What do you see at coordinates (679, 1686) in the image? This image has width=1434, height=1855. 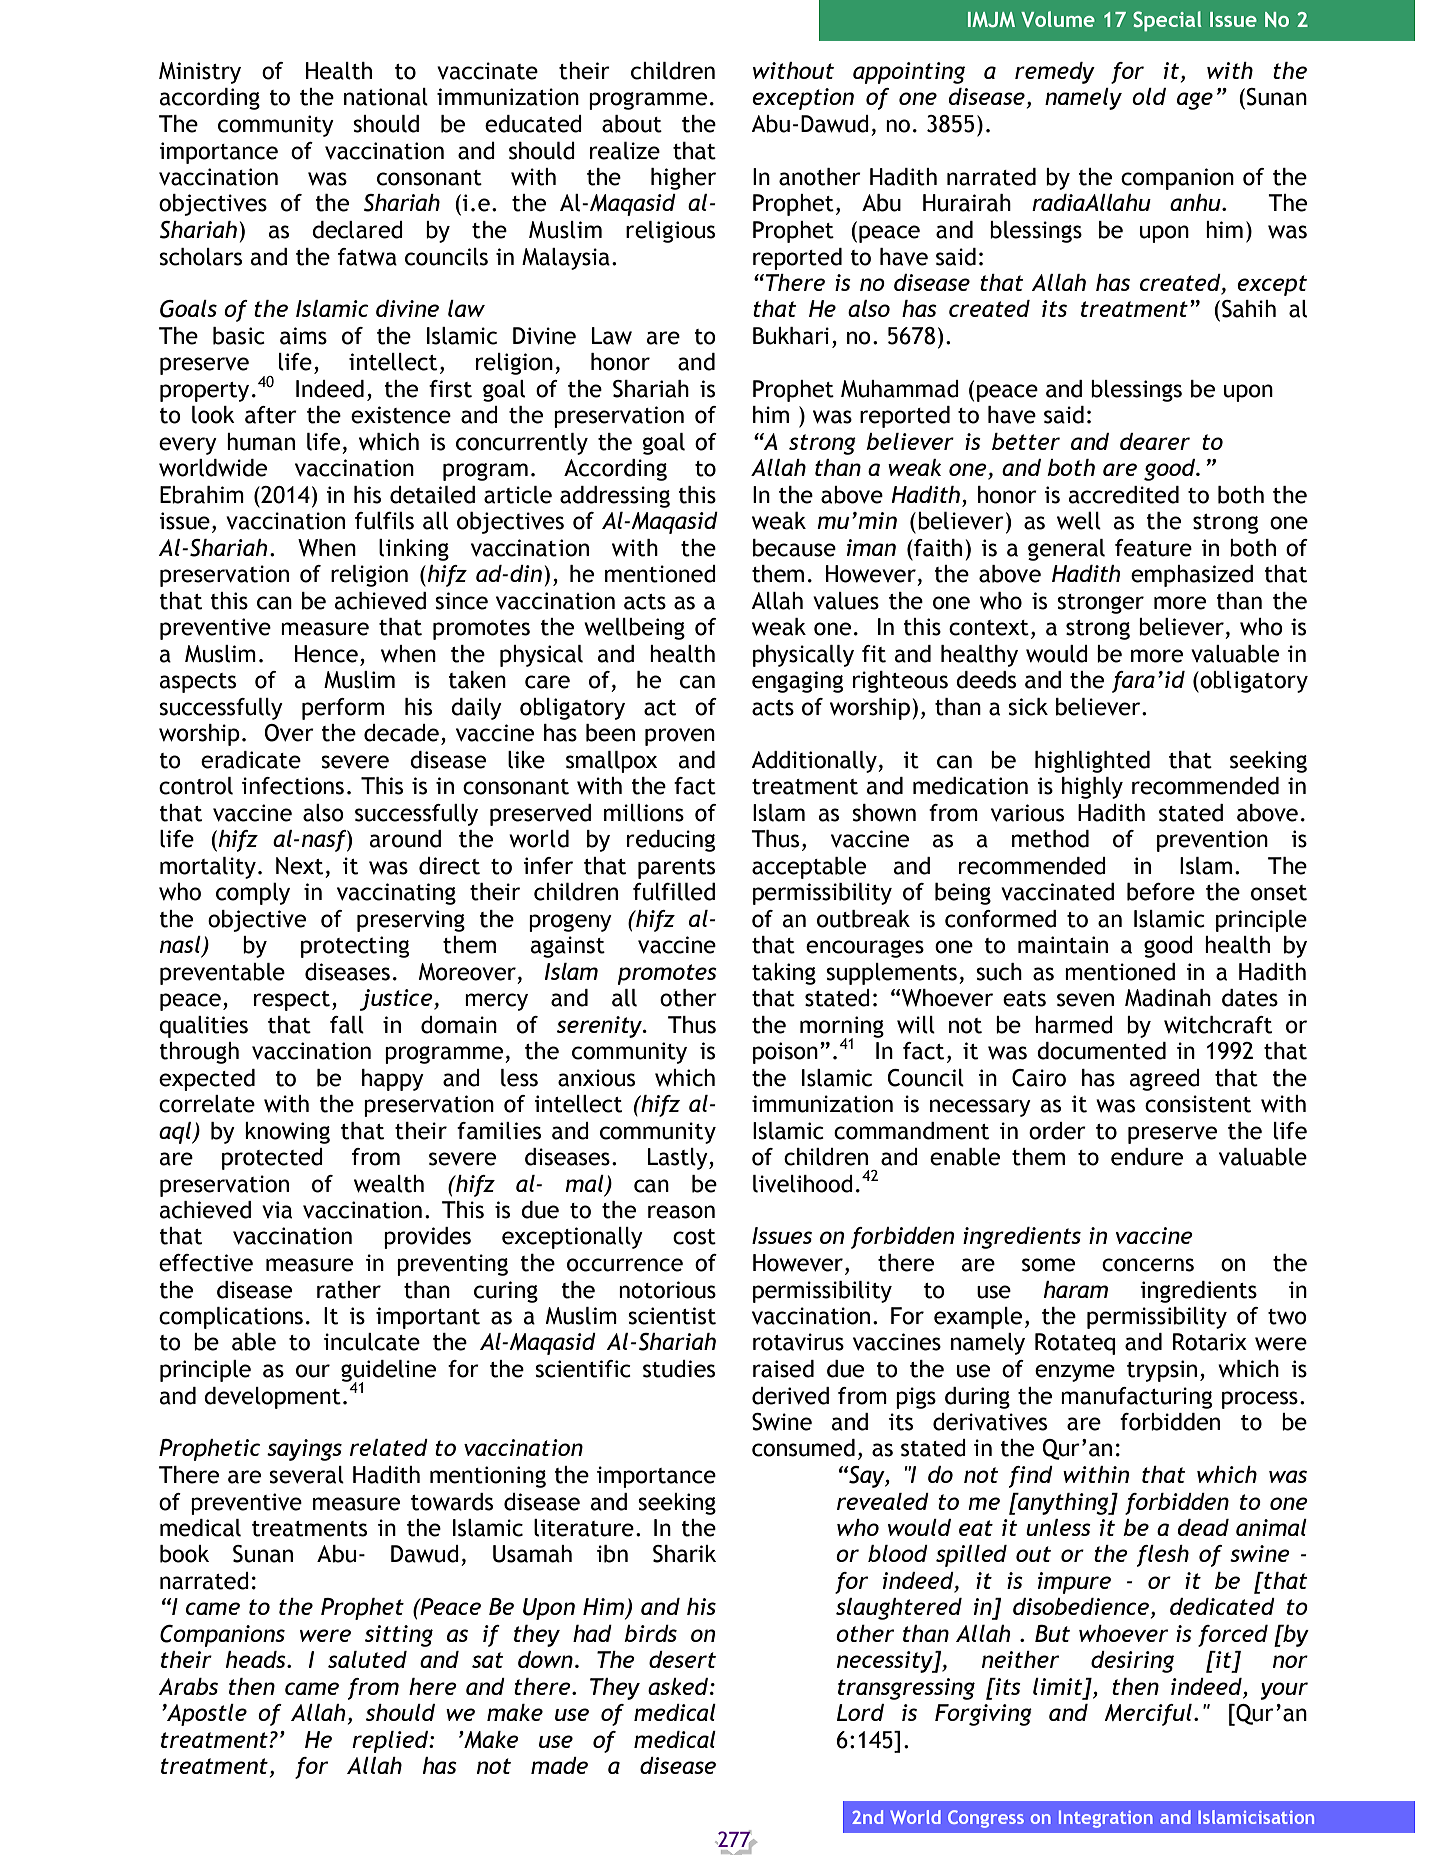 I see `asked` at bounding box center [679, 1686].
